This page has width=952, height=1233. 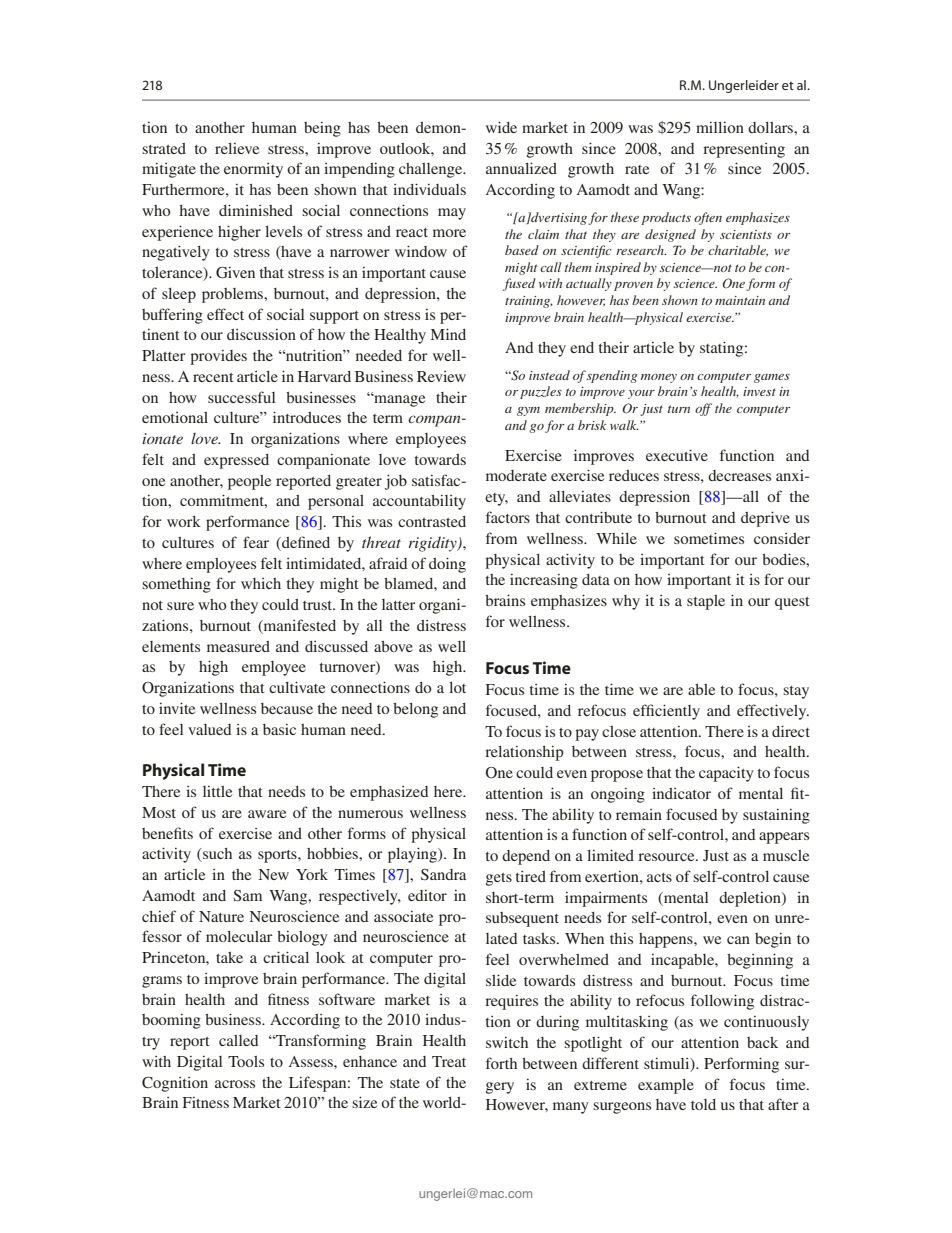 What do you see at coordinates (703, 1104) in the page?
I see `told` at bounding box center [703, 1104].
